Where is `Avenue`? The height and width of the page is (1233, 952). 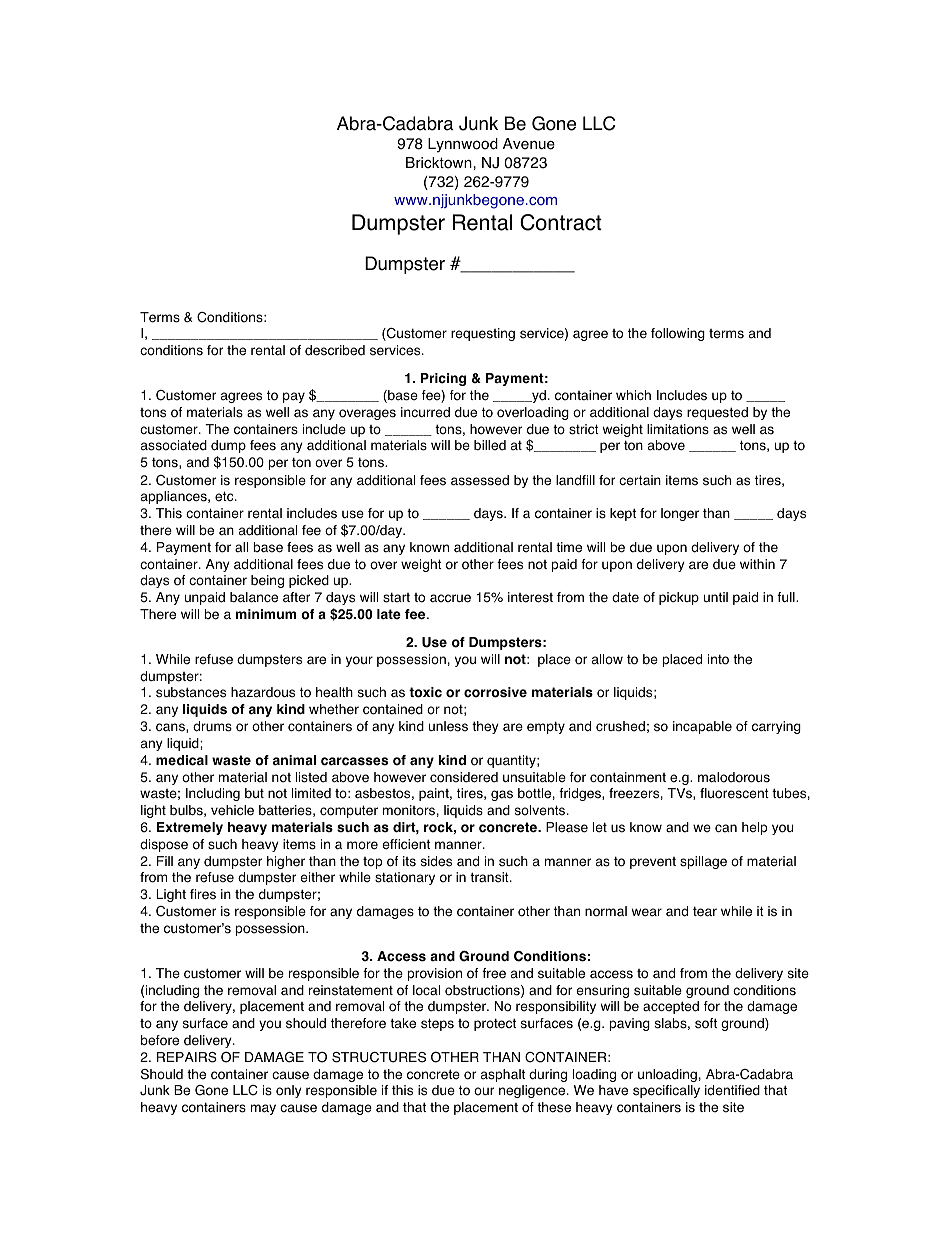
Avenue is located at coordinates (529, 144).
